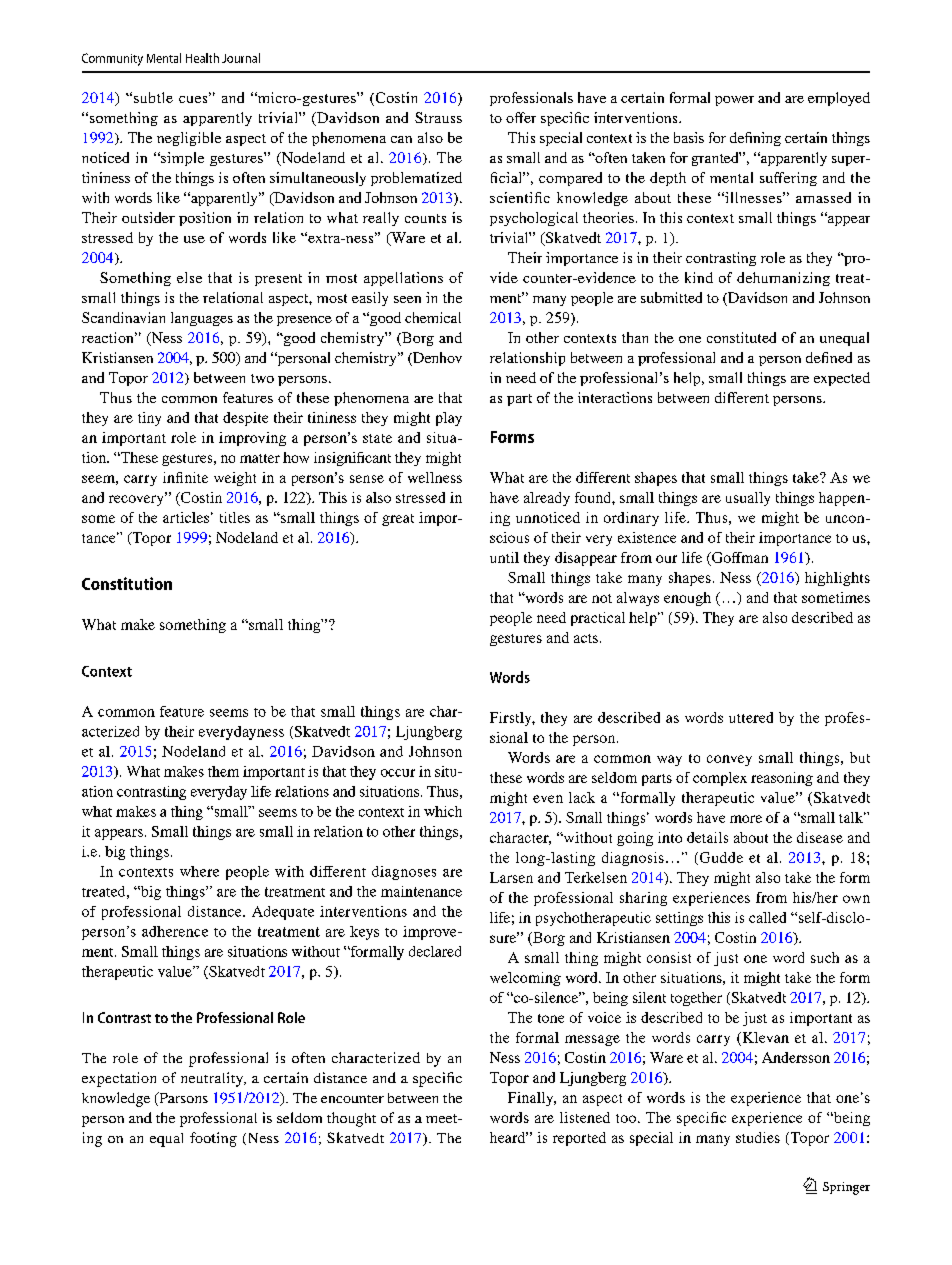 The width and height of the image is (952, 1265). Describe the element at coordinates (199, 871) in the image. I see `where` at that location.
